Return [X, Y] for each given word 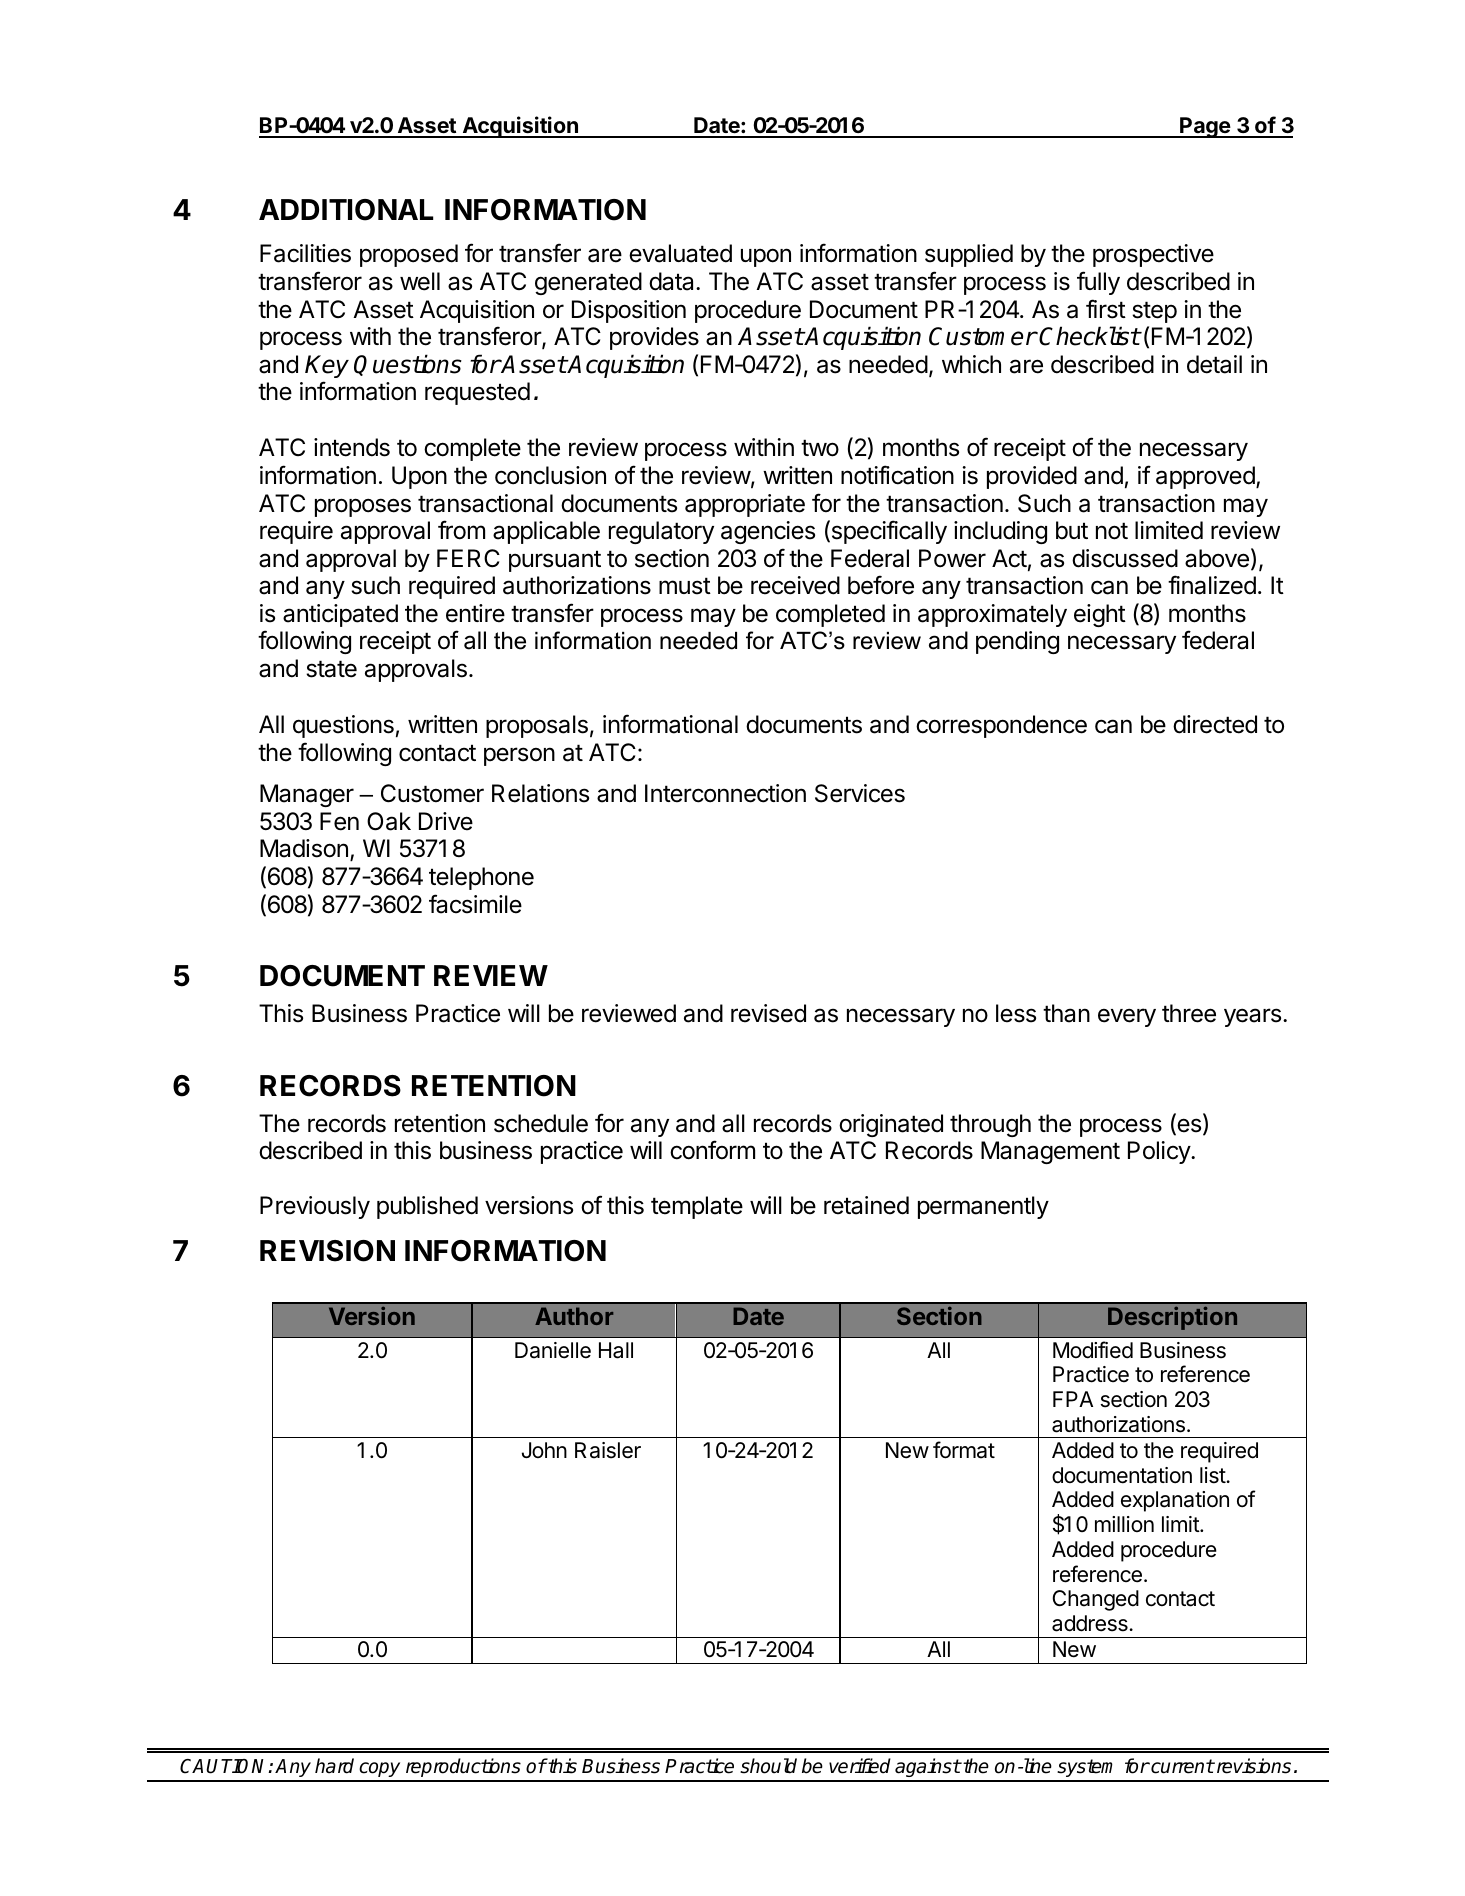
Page [1205, 127]
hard [334, 1766]
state [331, 669]
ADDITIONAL [346, 210]
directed [1215, 724]
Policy [1160, 1152]
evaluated [680, 253]
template [697, 1207]
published [427, 1207]
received [795, 585]
